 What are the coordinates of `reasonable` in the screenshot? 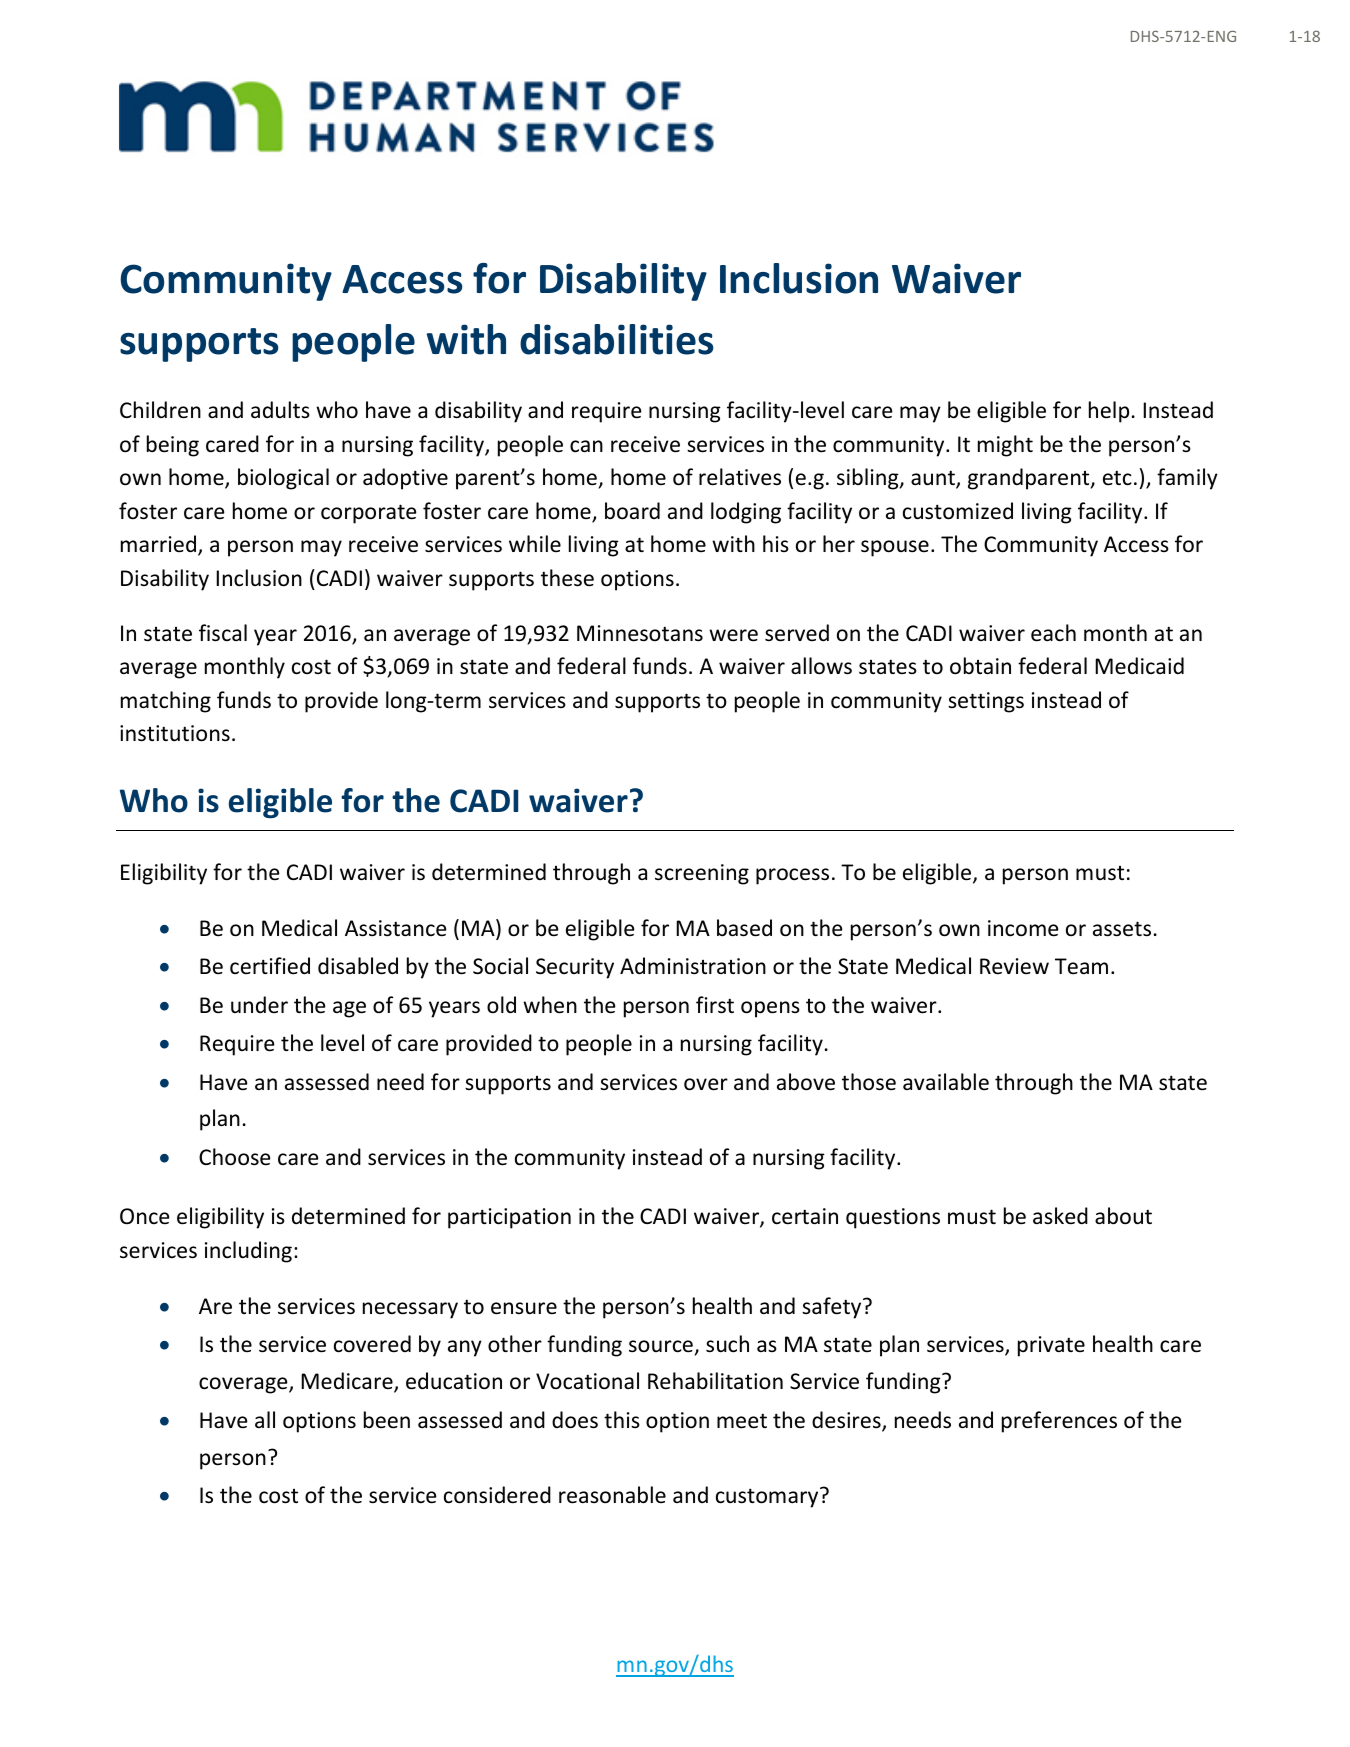 It's located at (612, 1495).
